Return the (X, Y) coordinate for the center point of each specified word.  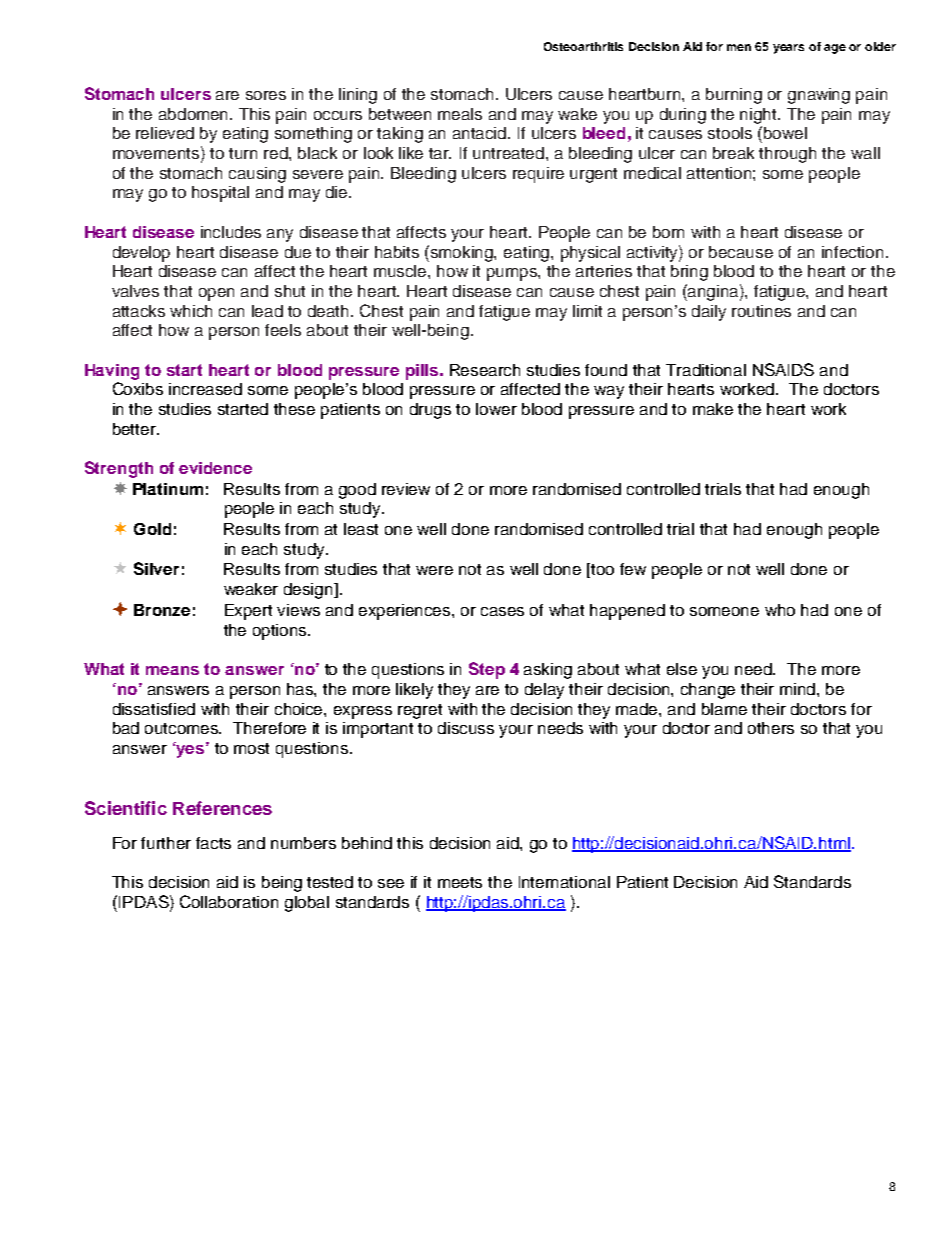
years (788, 49)
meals (460, 114)
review (406, 489)
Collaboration (229, 901)
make (713, 409)
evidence (215, 468)
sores (266, 95)
